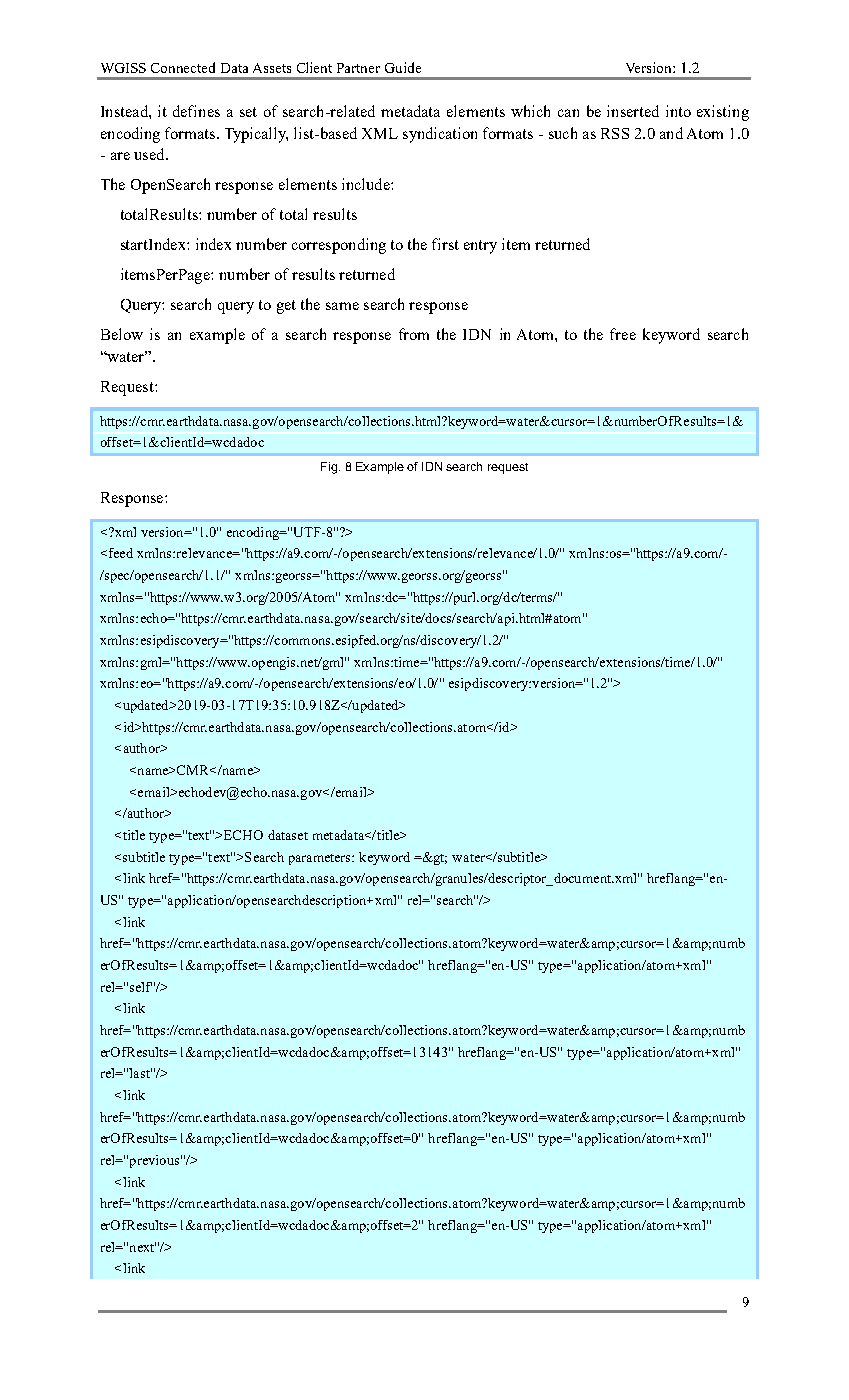  I want to click on Below, so click(122, 334).
